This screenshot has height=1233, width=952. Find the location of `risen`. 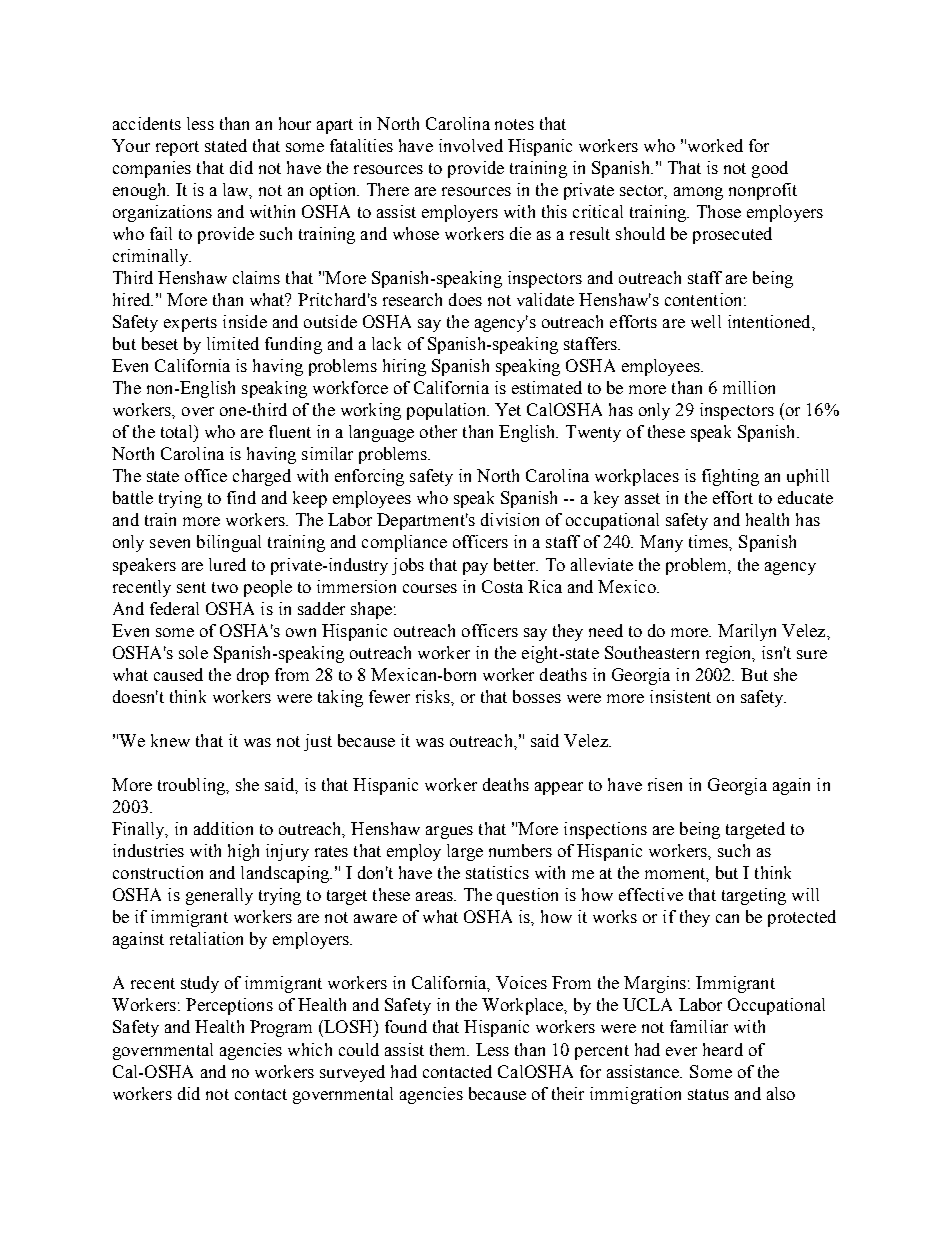

risen is located at coordinates (665, 784).
